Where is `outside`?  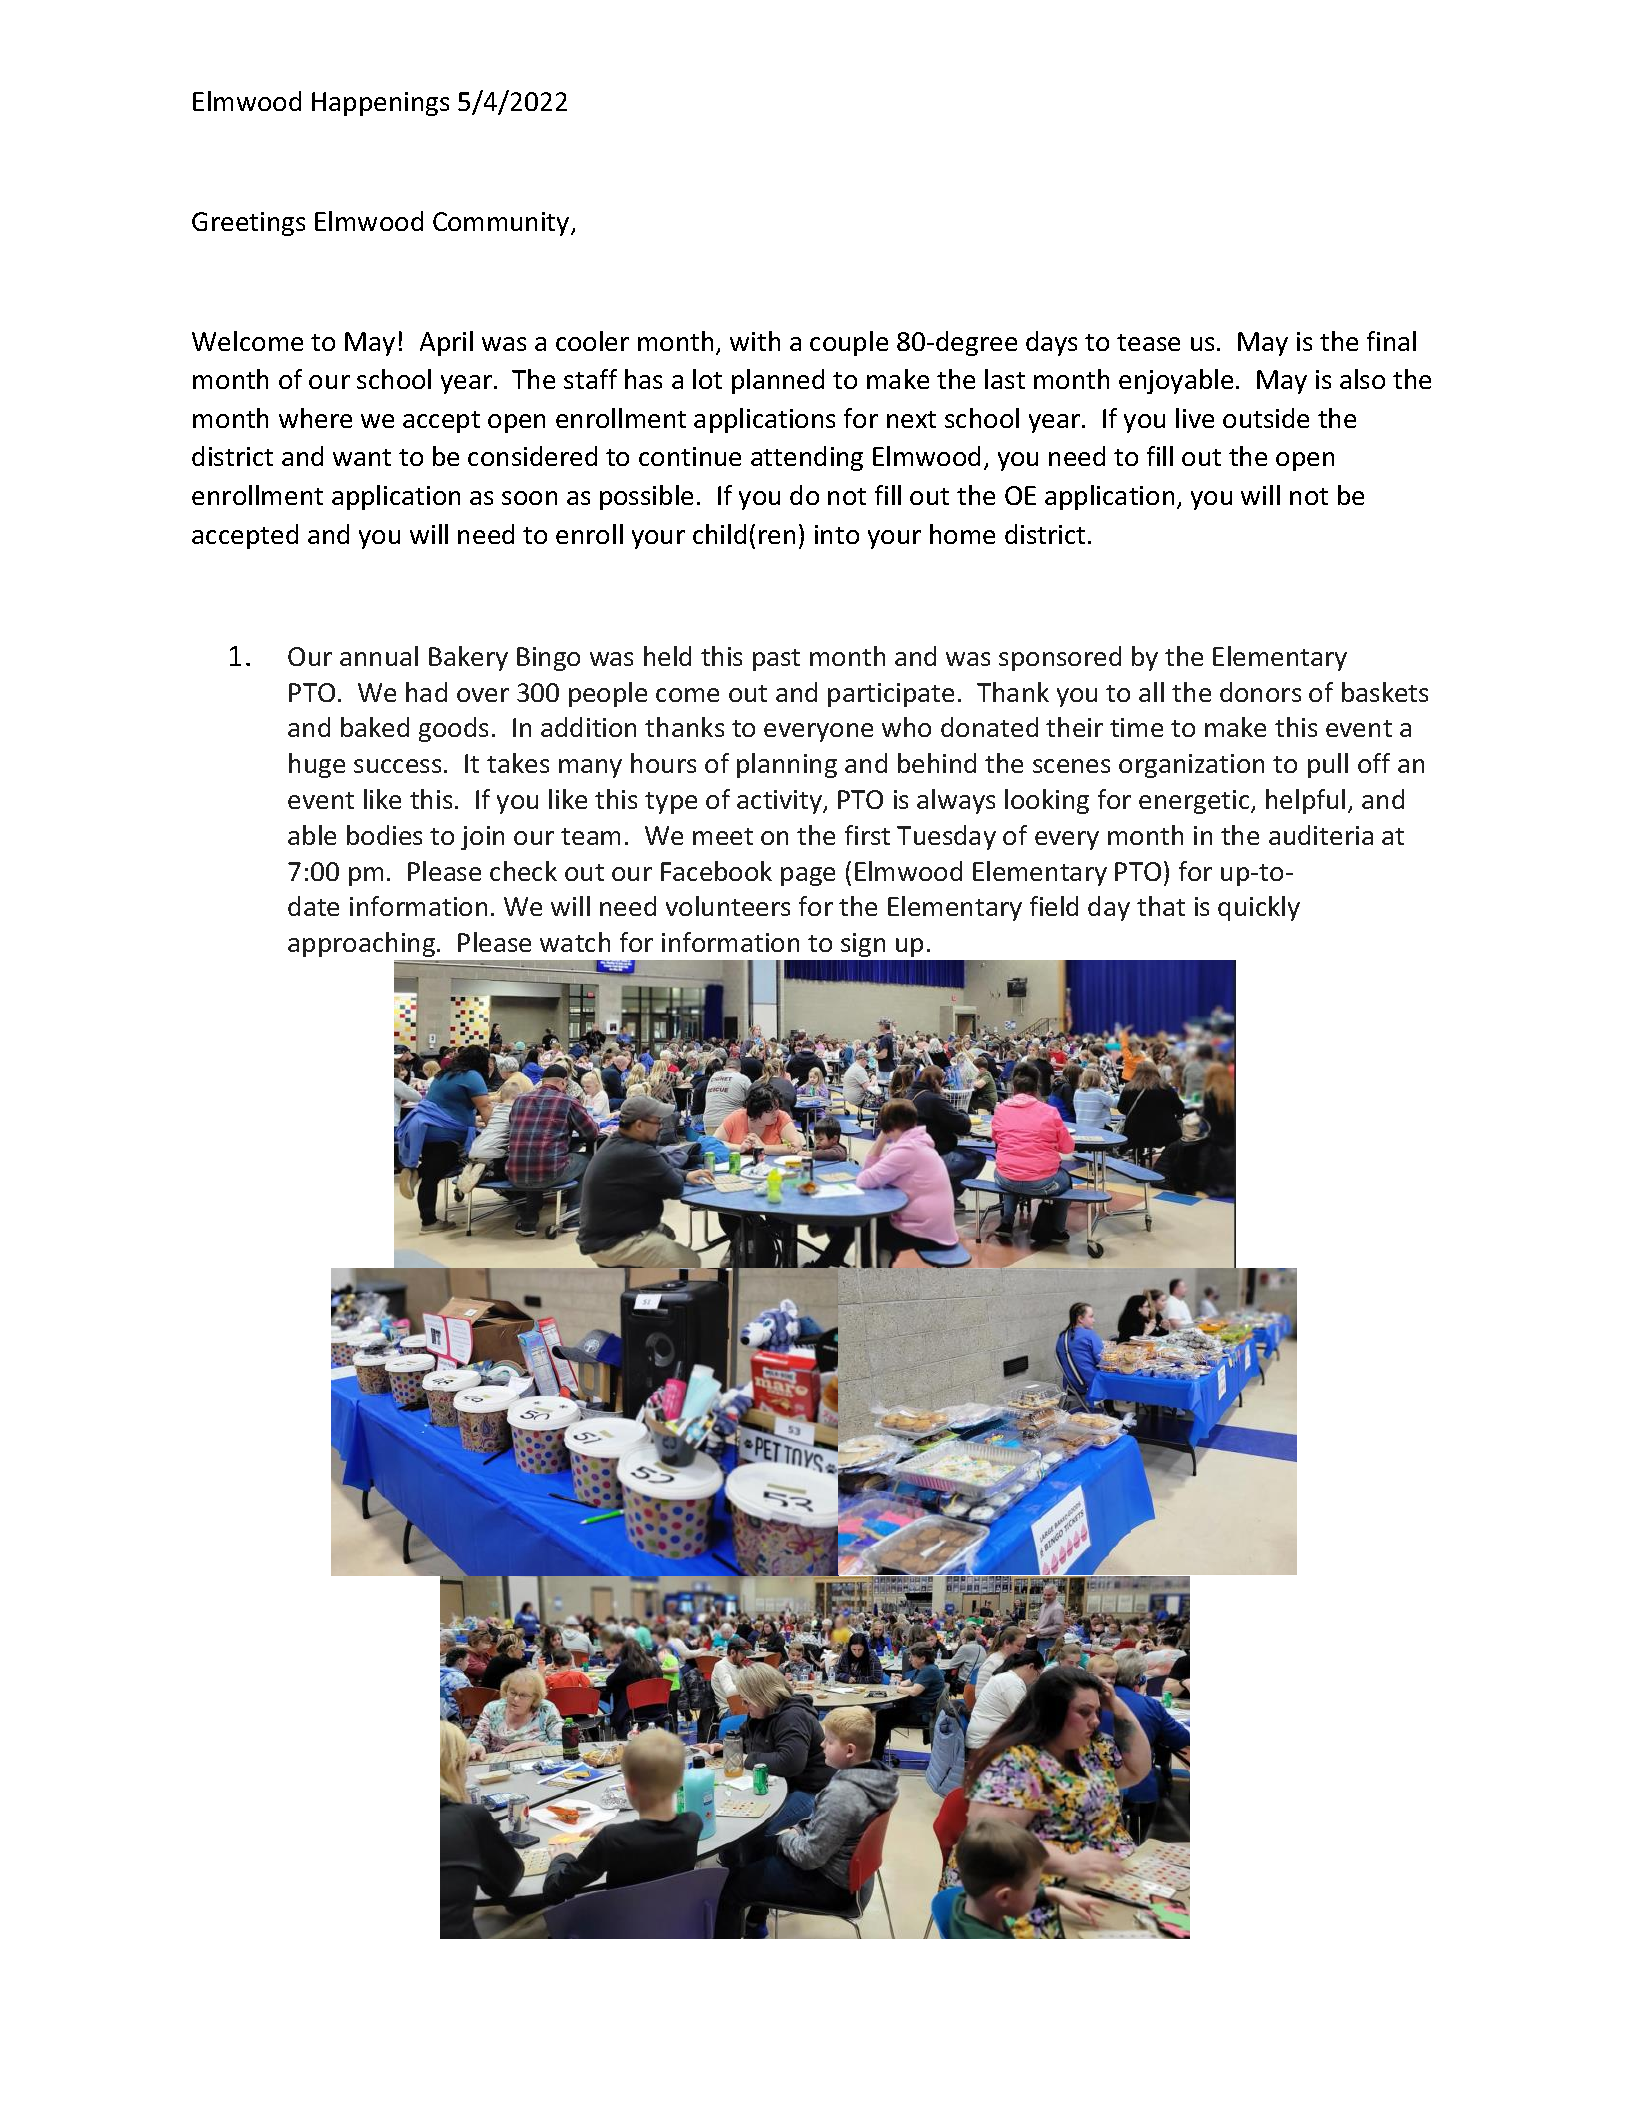 outside is located at coordinates (1266, 418).
